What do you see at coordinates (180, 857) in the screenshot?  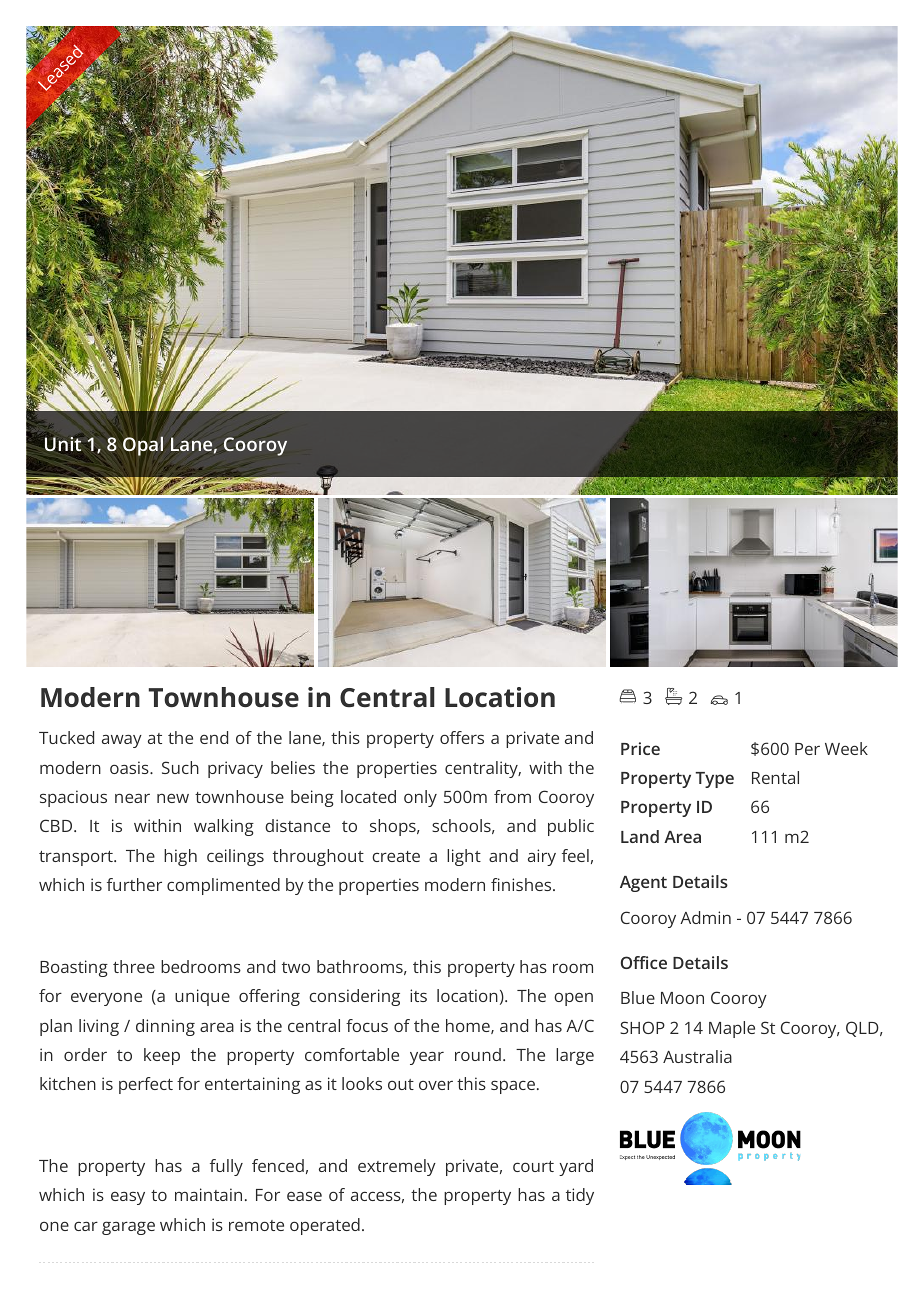 I see `high` at bounding box center [180, 857].
